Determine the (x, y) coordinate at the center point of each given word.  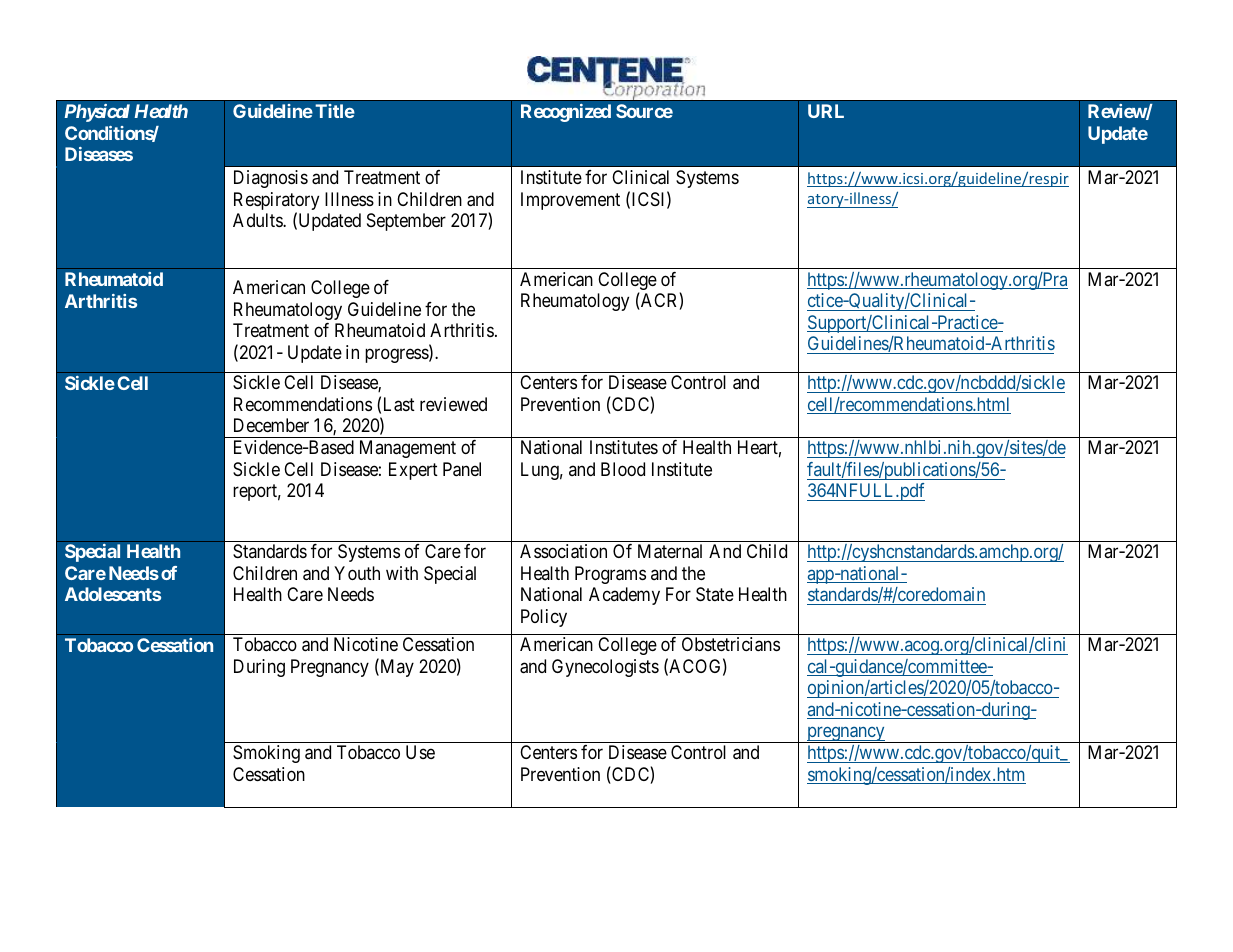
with (402, 573)
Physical (97, 113)
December (271, 425)
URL (826, 111)
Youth (357, 573)
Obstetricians (731, 644)
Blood (623, 469)
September (406, 222)
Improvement (570, 201)
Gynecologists (605, 668)
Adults (258, 220)
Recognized (566, 113)
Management (408, 449)
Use (420, 752)
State (715, 594)
